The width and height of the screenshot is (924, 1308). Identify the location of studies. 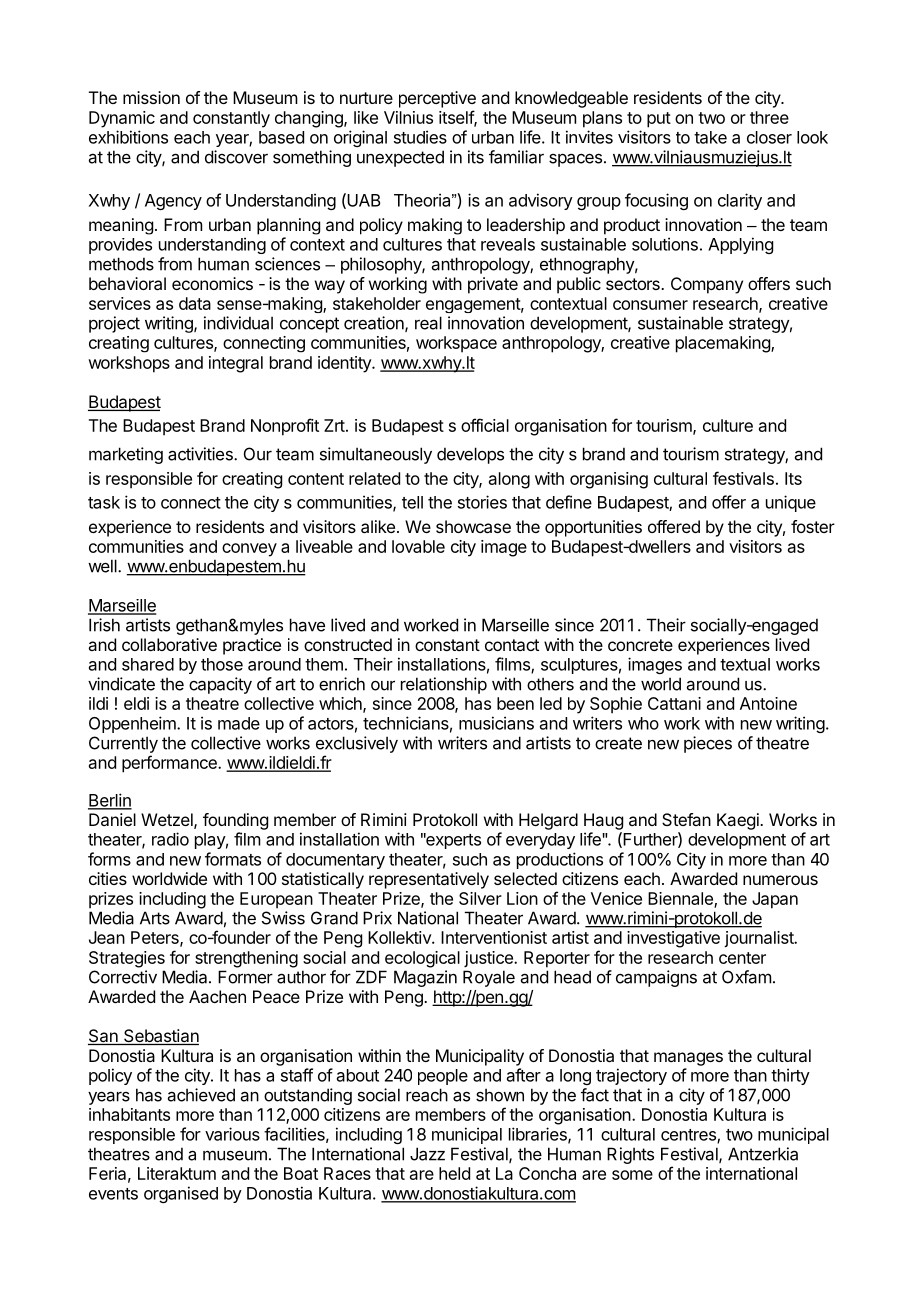
(420, 137).
